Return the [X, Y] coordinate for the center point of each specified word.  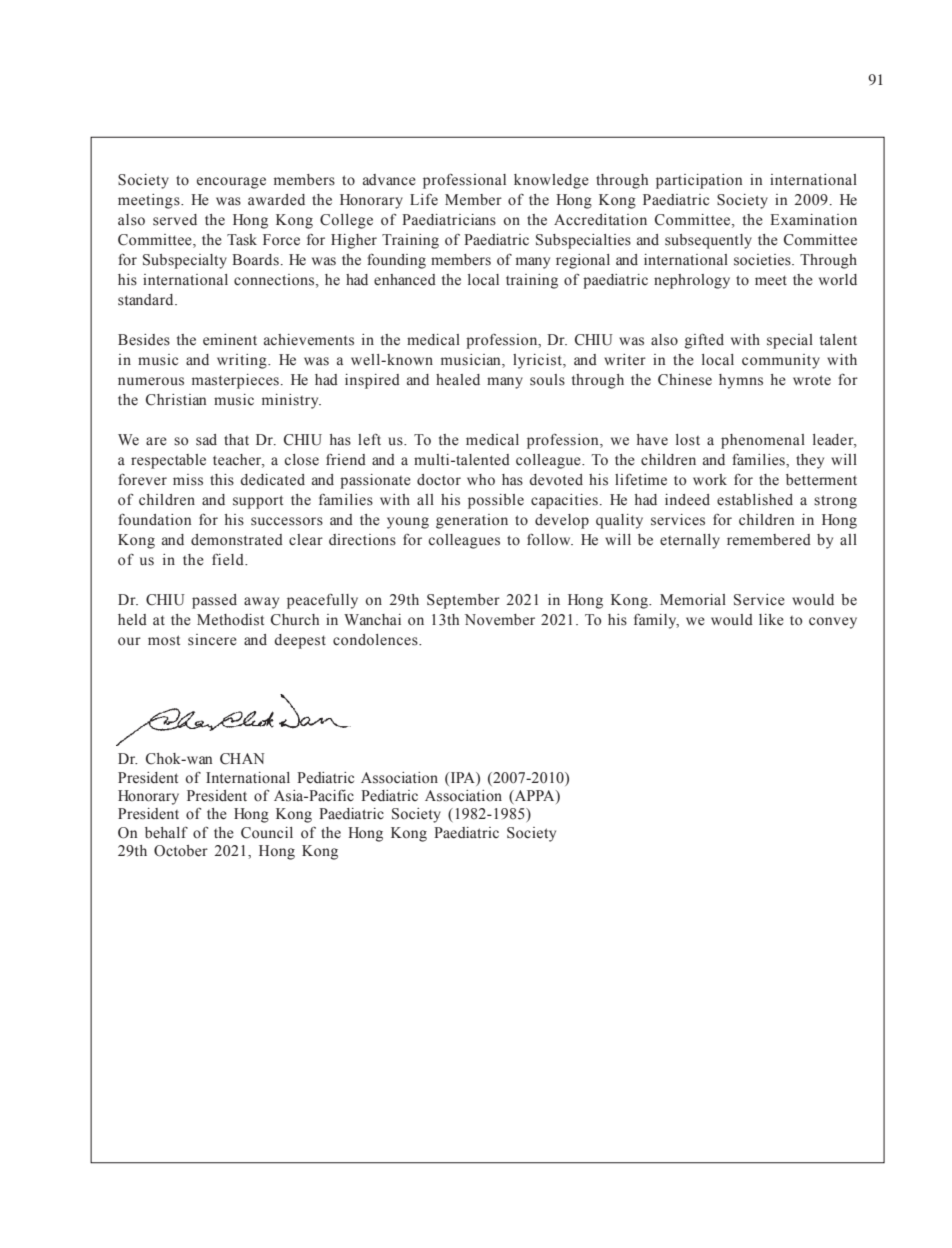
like [771, 620]
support [258, 502]
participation [699, 181]
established [755, 500]
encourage [231, 183]
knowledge [551, 181]
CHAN [242, 759]
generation [472, 521]
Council [267, 833]
